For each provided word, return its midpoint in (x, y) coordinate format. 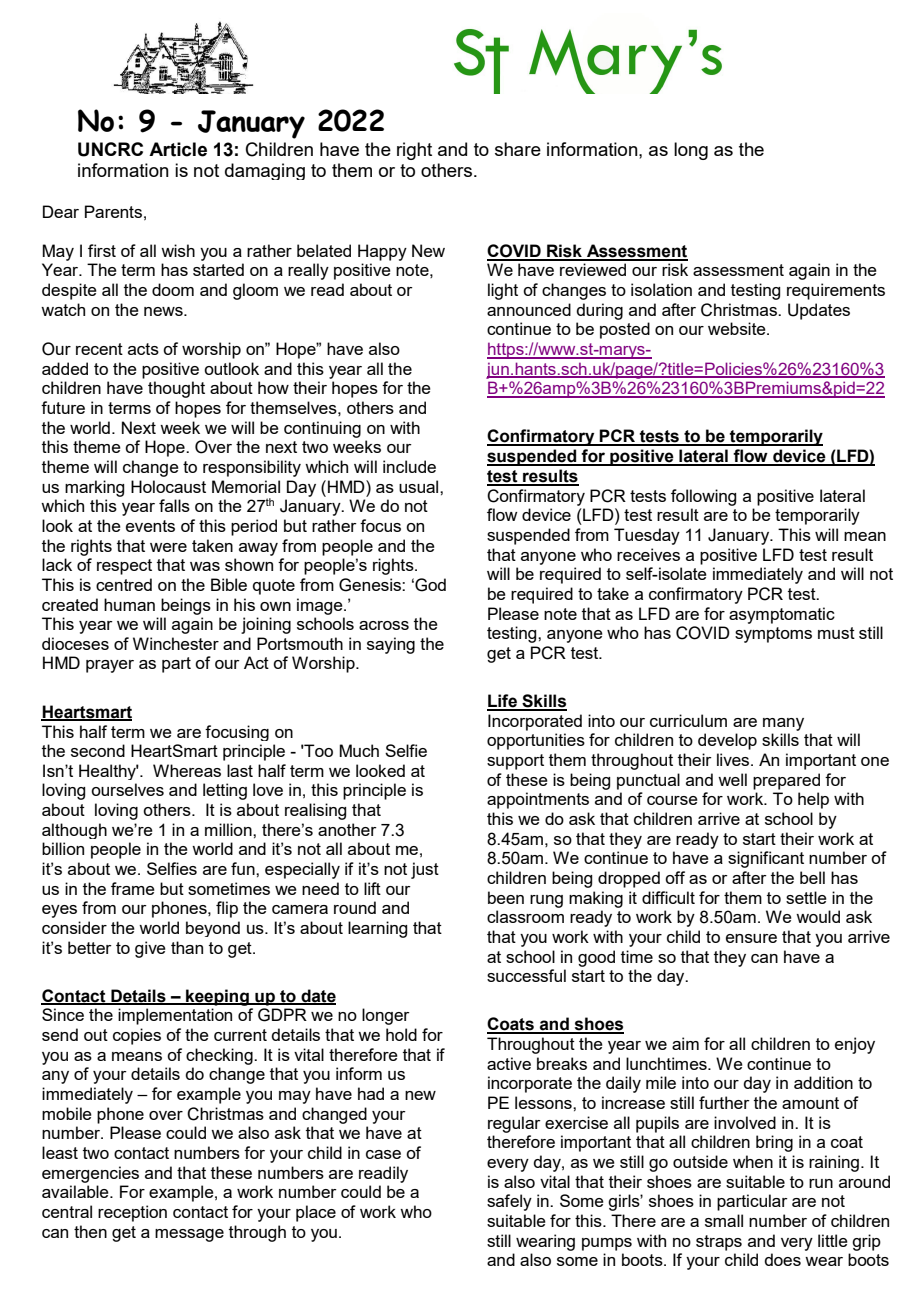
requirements (836, 291)
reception (132, 1213)
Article (178, 149)
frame (133, 888)
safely (509, 1202)
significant (766, 859)
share (518, 149)
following (703, 497)
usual (420, 486)
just (425, 870)
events (150, 526)
